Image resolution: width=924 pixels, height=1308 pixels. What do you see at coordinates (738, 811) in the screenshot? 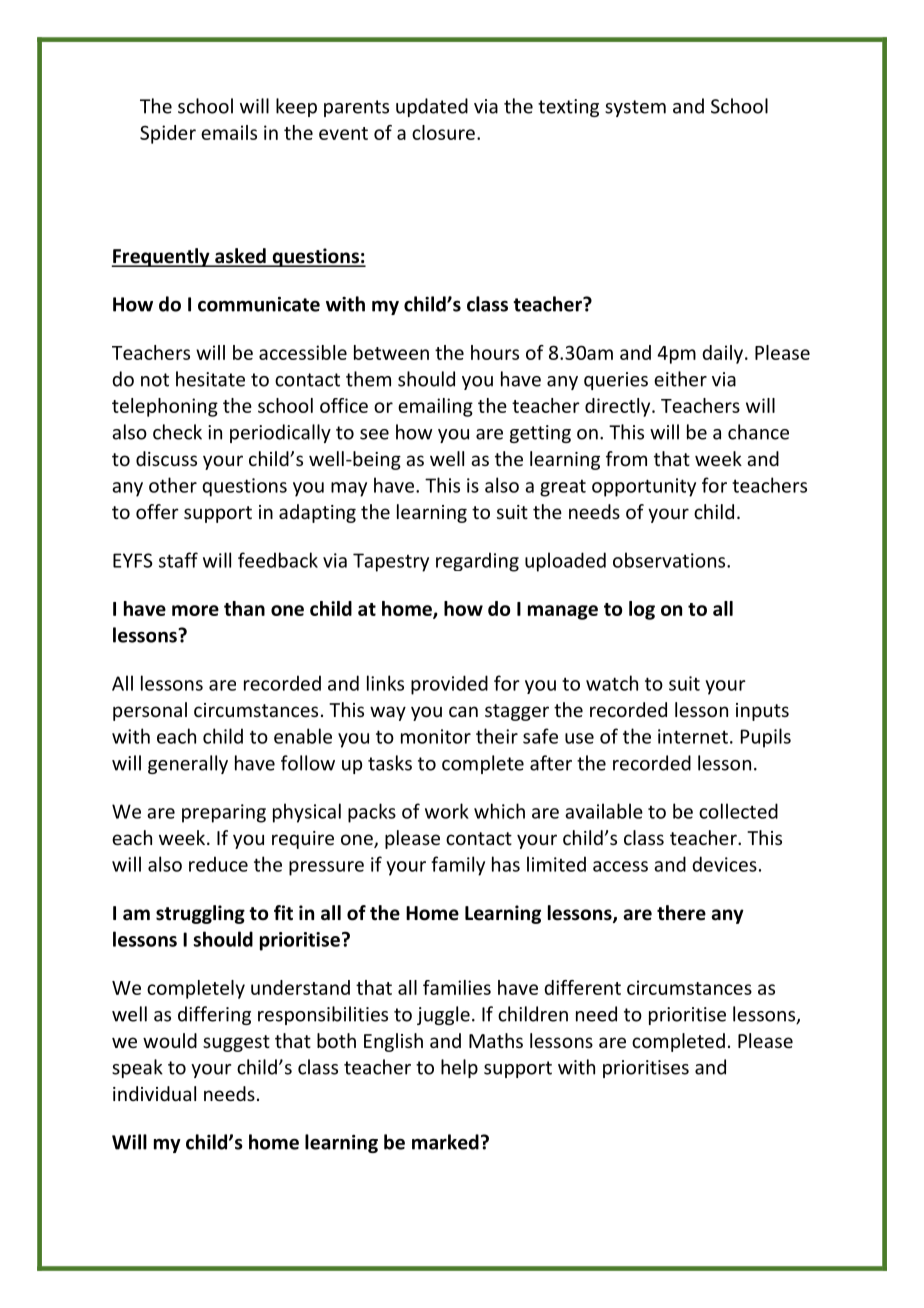
I see `collected` at bounding box center [738, 811].
